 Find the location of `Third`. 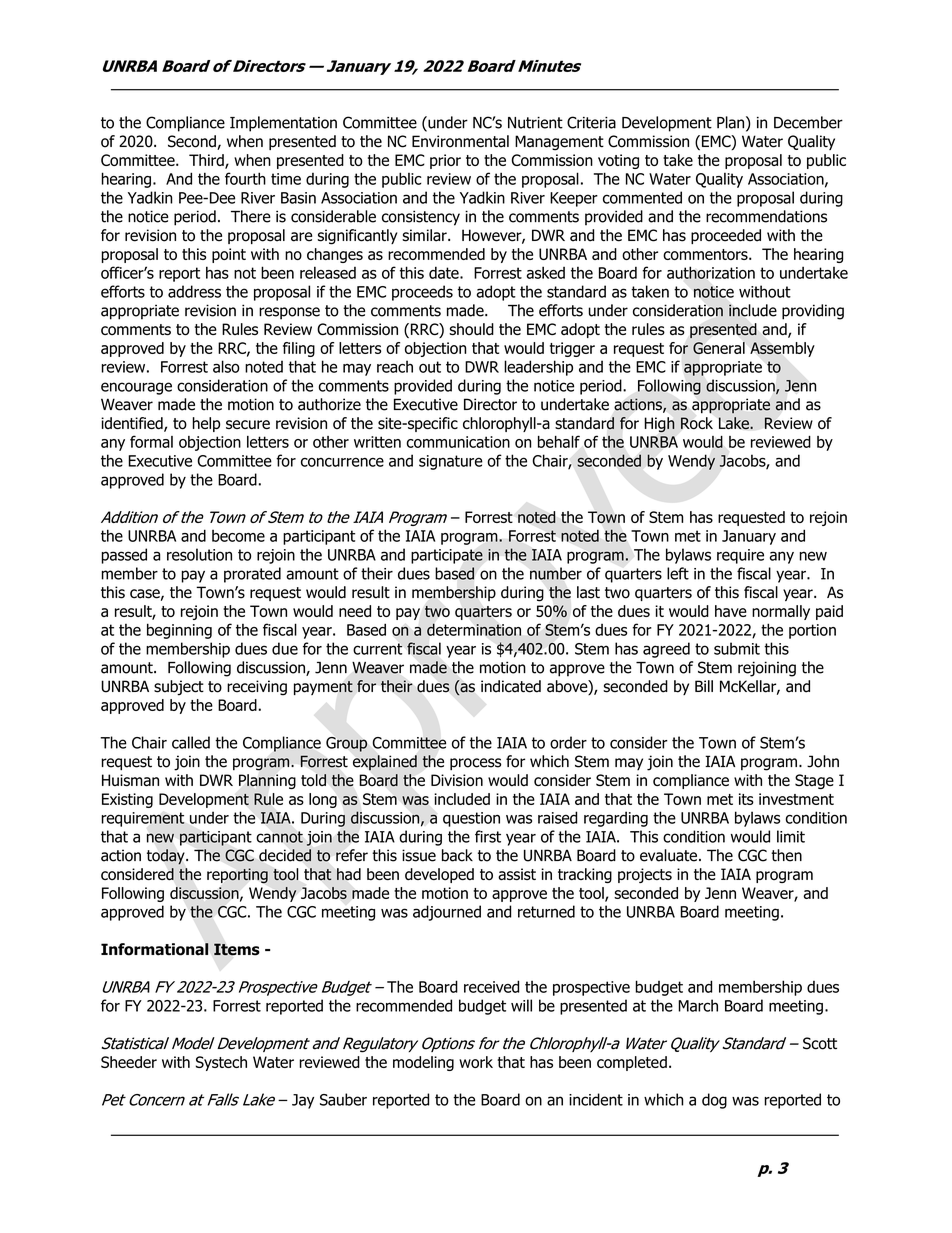

Third is located at coordinates (207, 161).
